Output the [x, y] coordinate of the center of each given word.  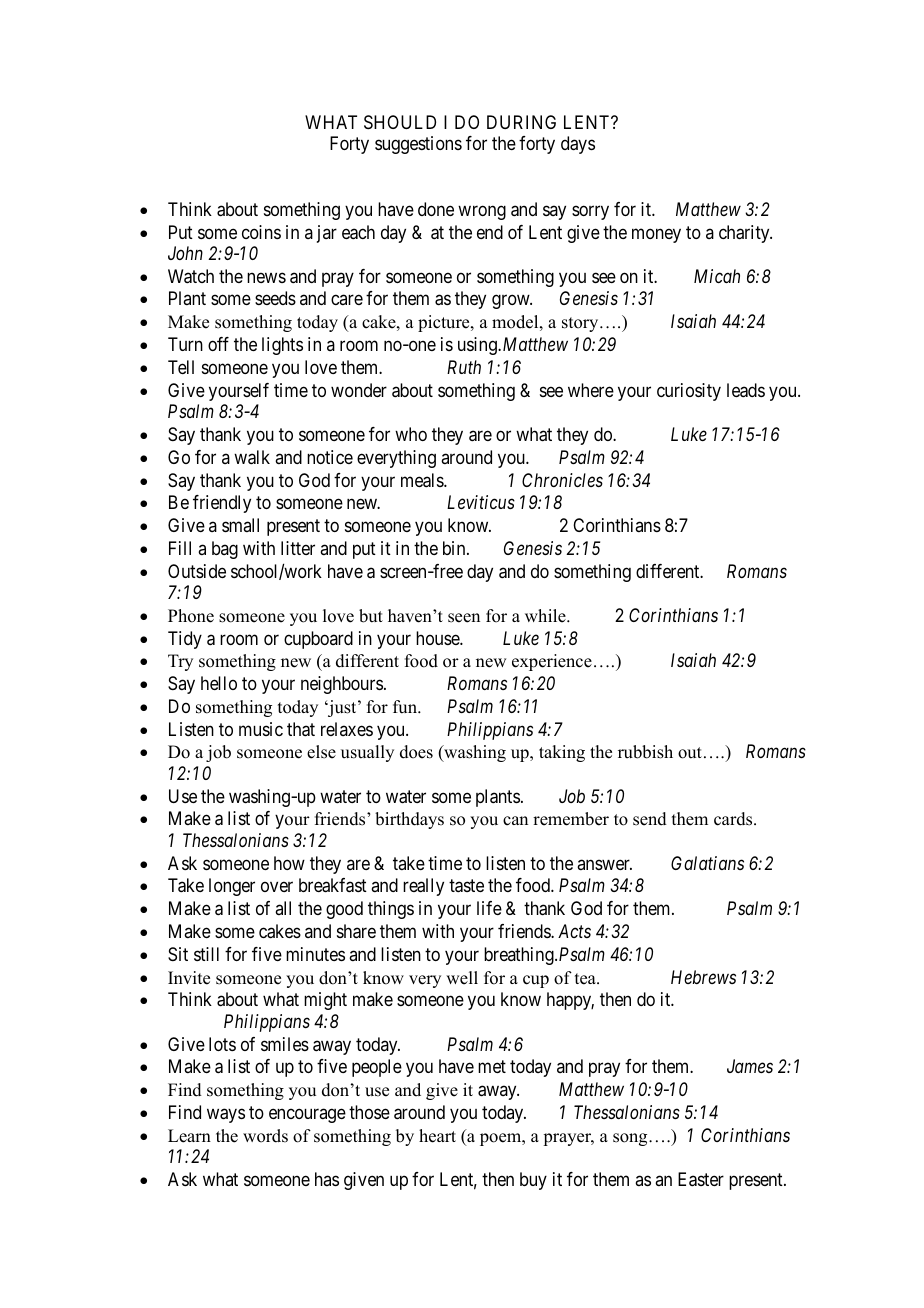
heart [437, 1136]
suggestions [418, 145]
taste [466, 886]
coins [261, 232]
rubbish [645, 752]
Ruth [464, 367]
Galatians [707, 863]
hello [219, 683]
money [656, 235]
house [438, 638]
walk [252, 457]
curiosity [689, 392]
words [265, 1136]
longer [232, 887]
